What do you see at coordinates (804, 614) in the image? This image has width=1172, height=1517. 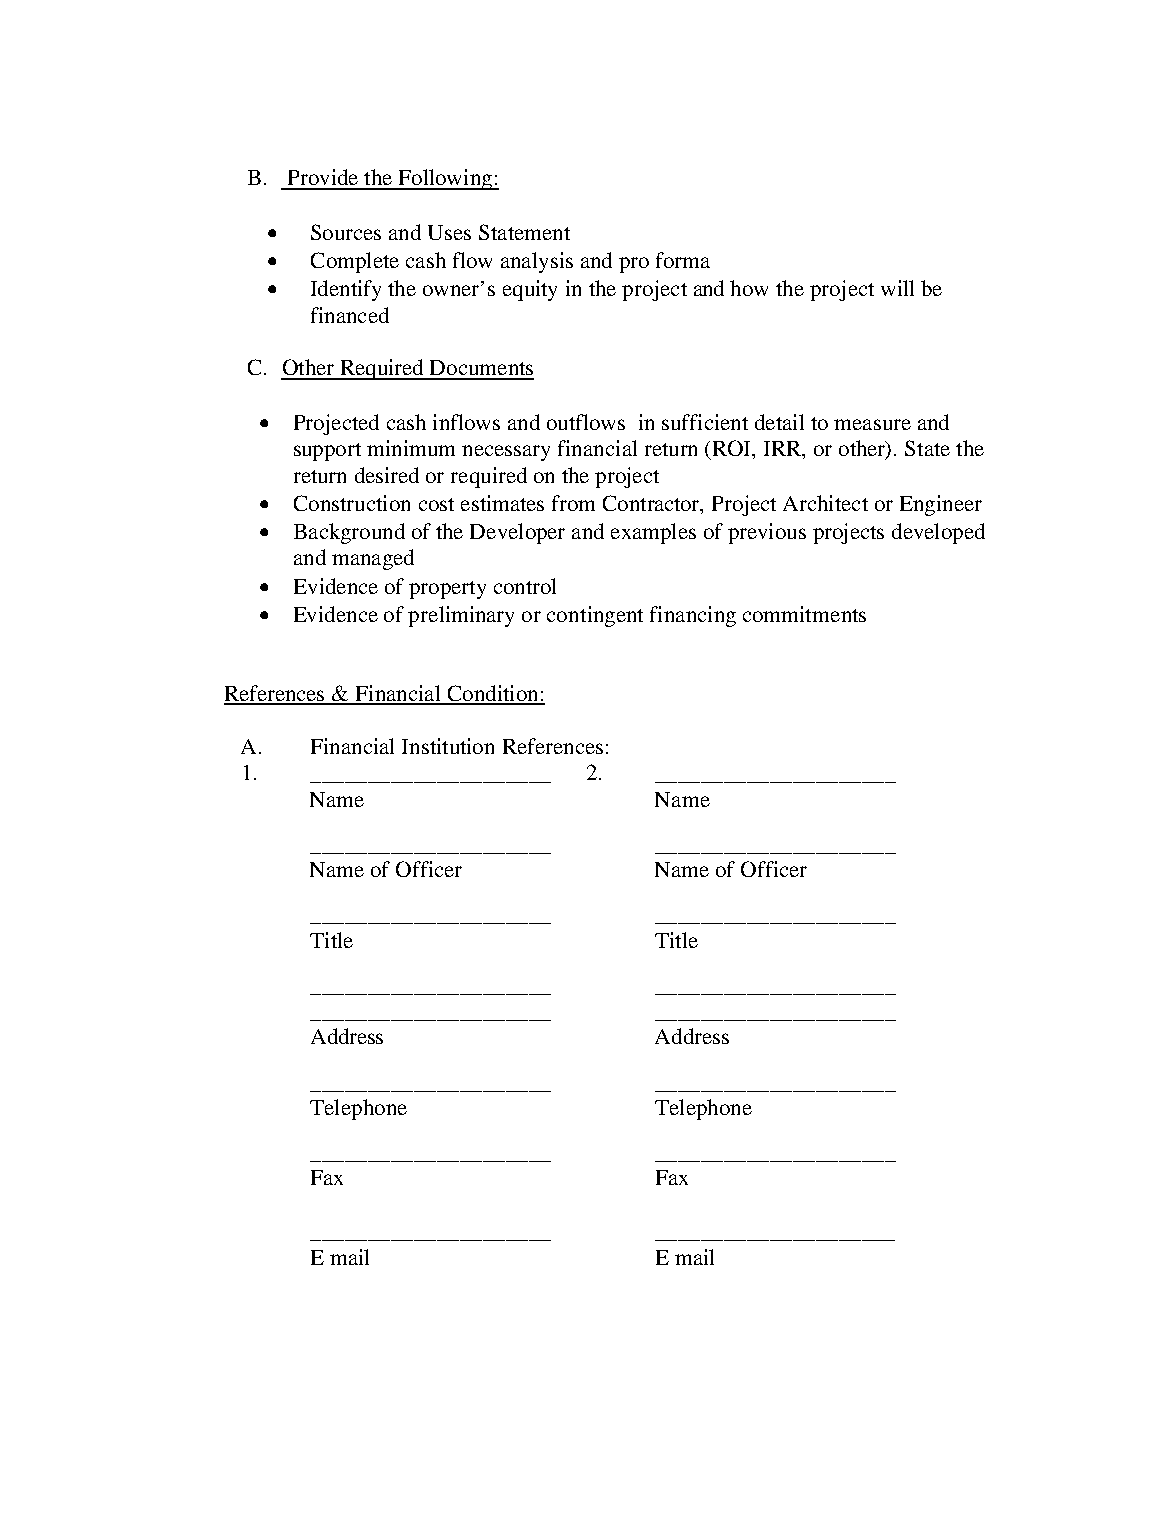 I see `commitments` at bounding box center [804, 614].
